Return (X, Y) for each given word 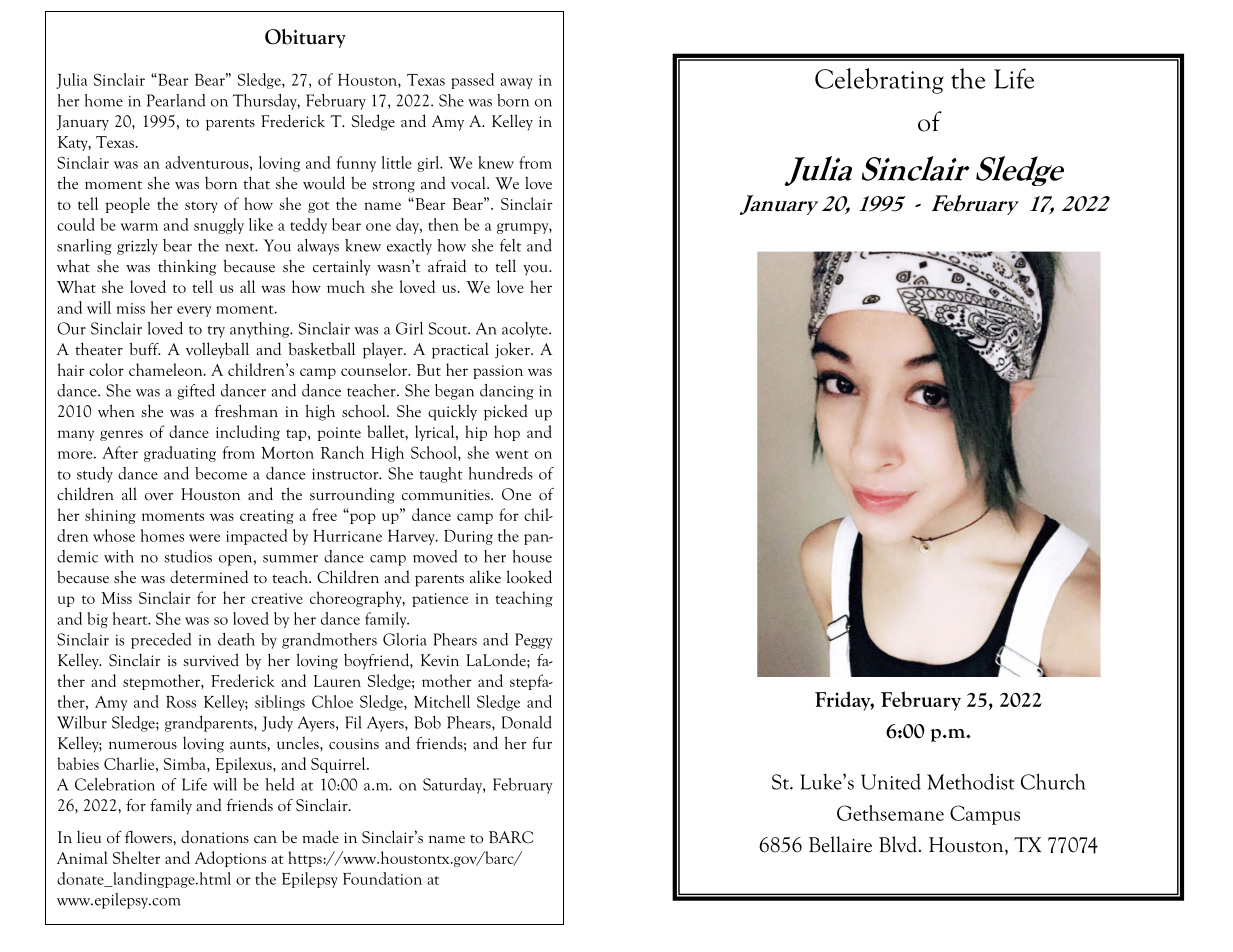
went (512, 454)
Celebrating (879, 81)
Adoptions (230, 859)
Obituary (305, 38)
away (516, 83)
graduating (180, 454)
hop (507, 433)
